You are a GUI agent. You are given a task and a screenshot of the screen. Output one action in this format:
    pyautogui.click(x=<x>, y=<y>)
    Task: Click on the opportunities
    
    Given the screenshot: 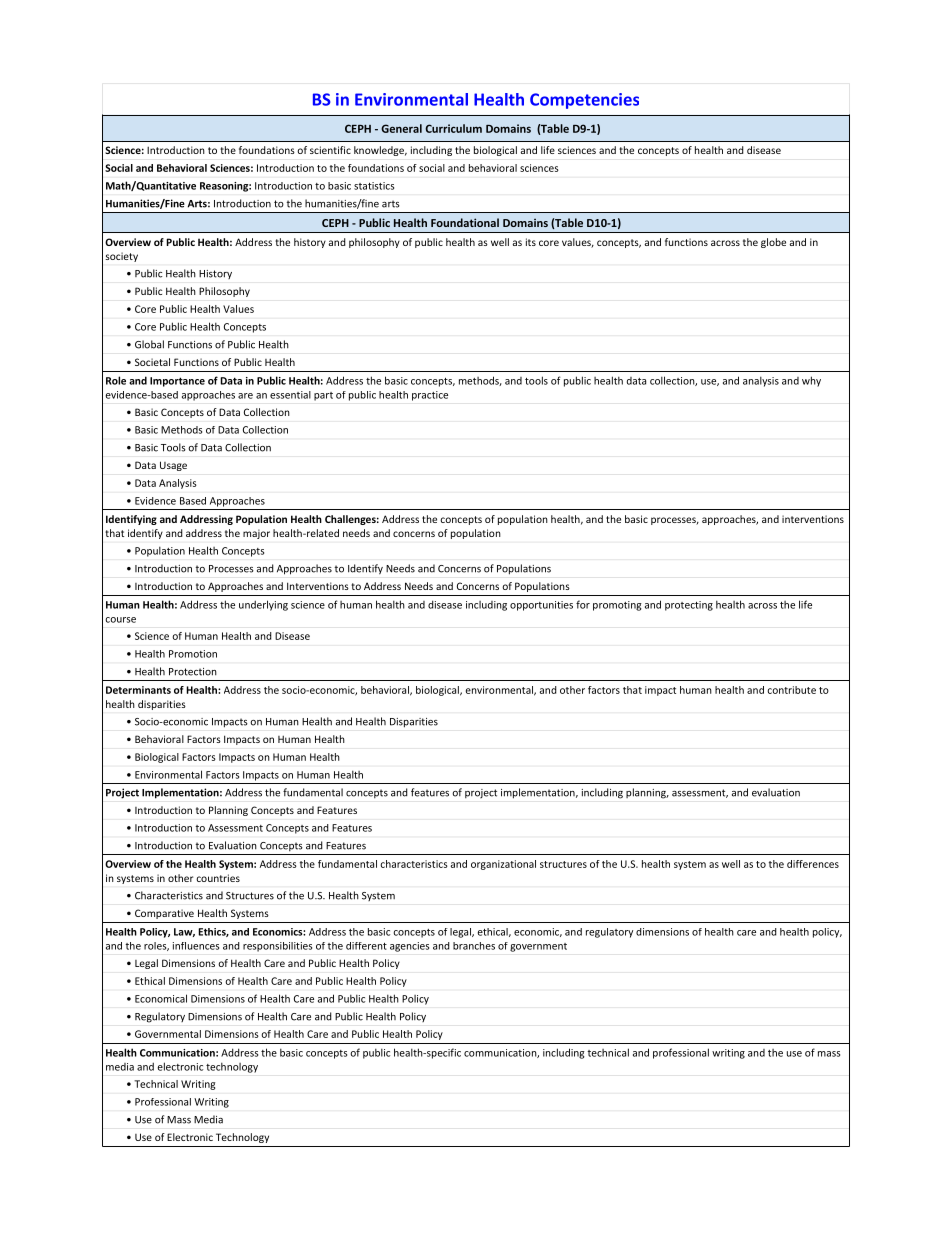 What is the action you would take?
    pyautogui.click(x=541, y=606)
